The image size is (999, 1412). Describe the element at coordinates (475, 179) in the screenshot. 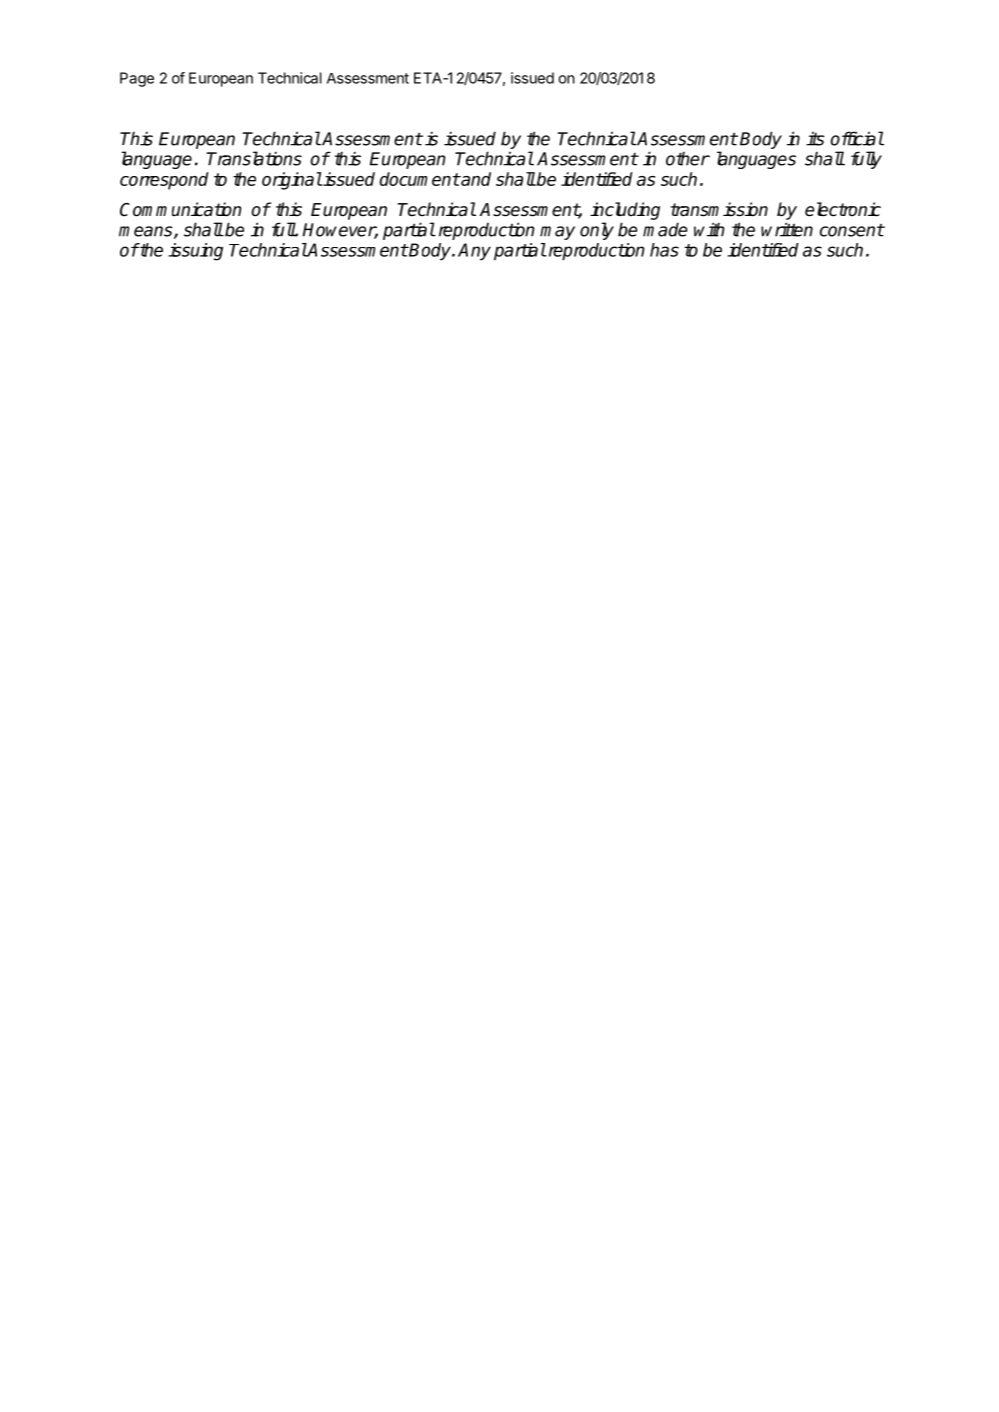

I see `and` at that location.
